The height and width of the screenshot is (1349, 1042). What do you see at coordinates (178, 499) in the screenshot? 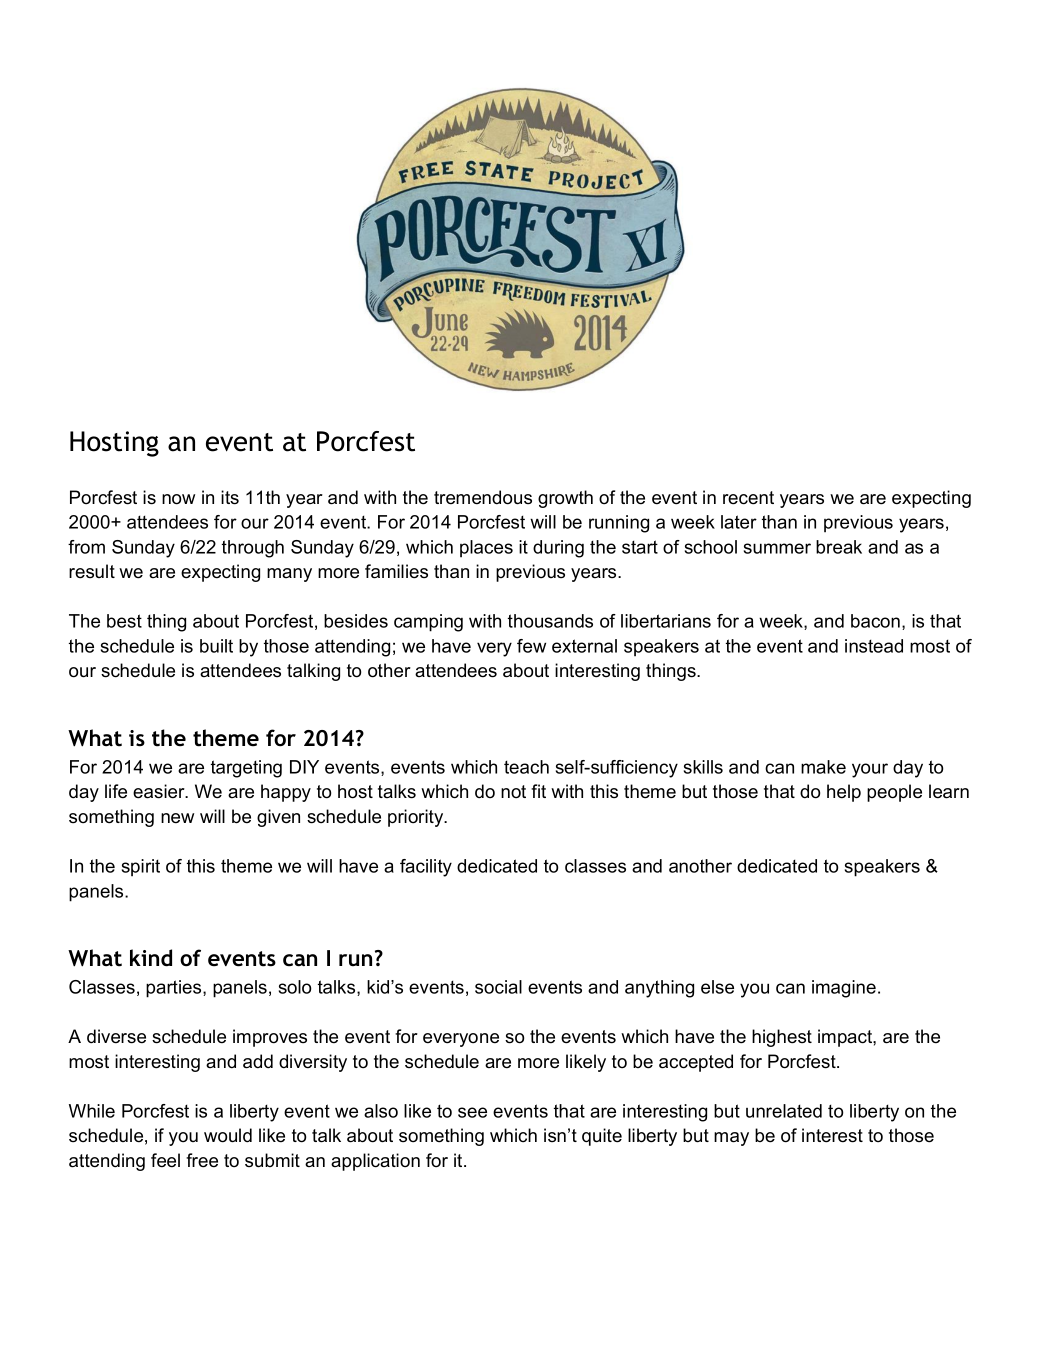
I see `now` at bounding box center [178, 499].
